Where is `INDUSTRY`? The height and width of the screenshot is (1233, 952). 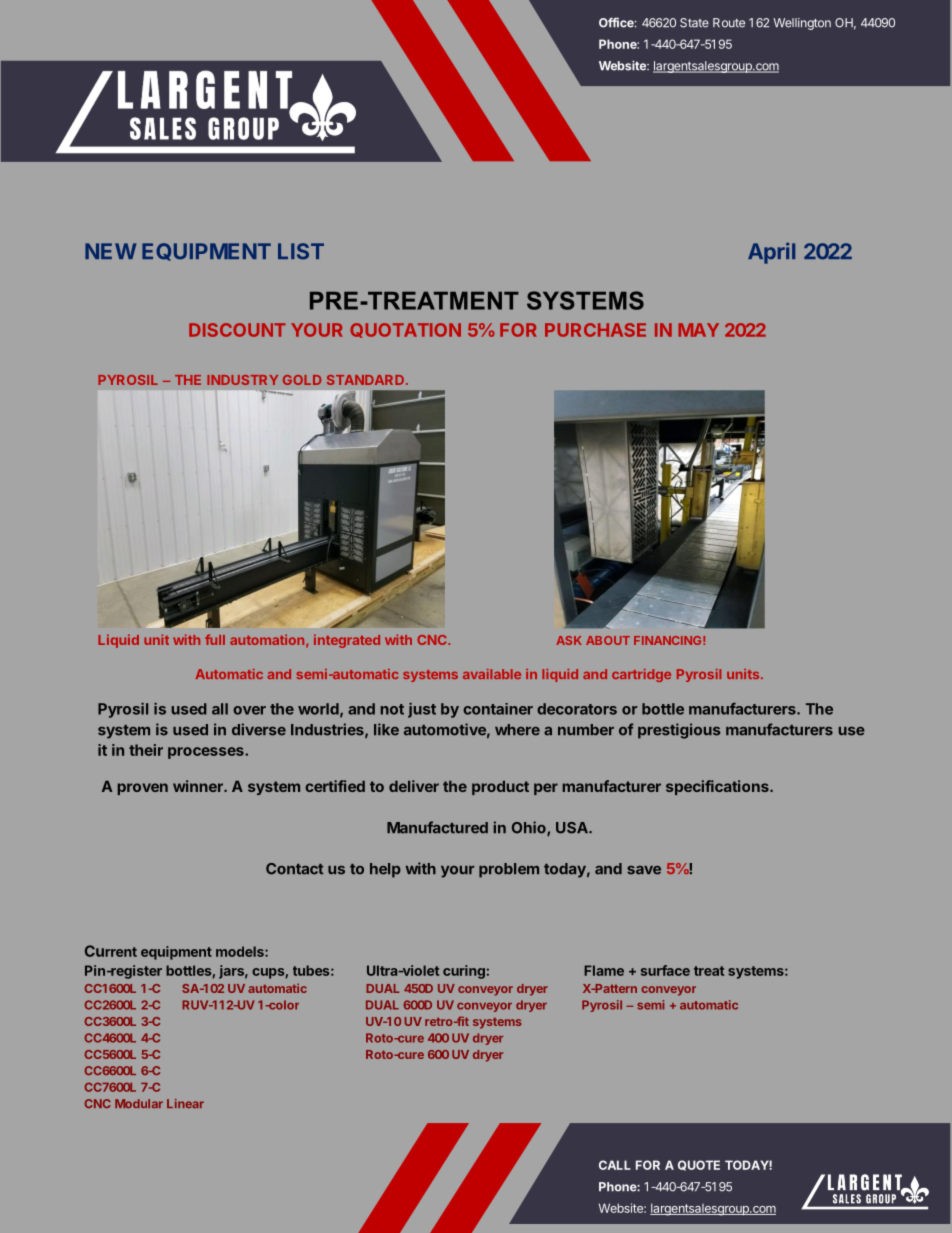 INDUSTRY is located at coordinates (242, 380).
